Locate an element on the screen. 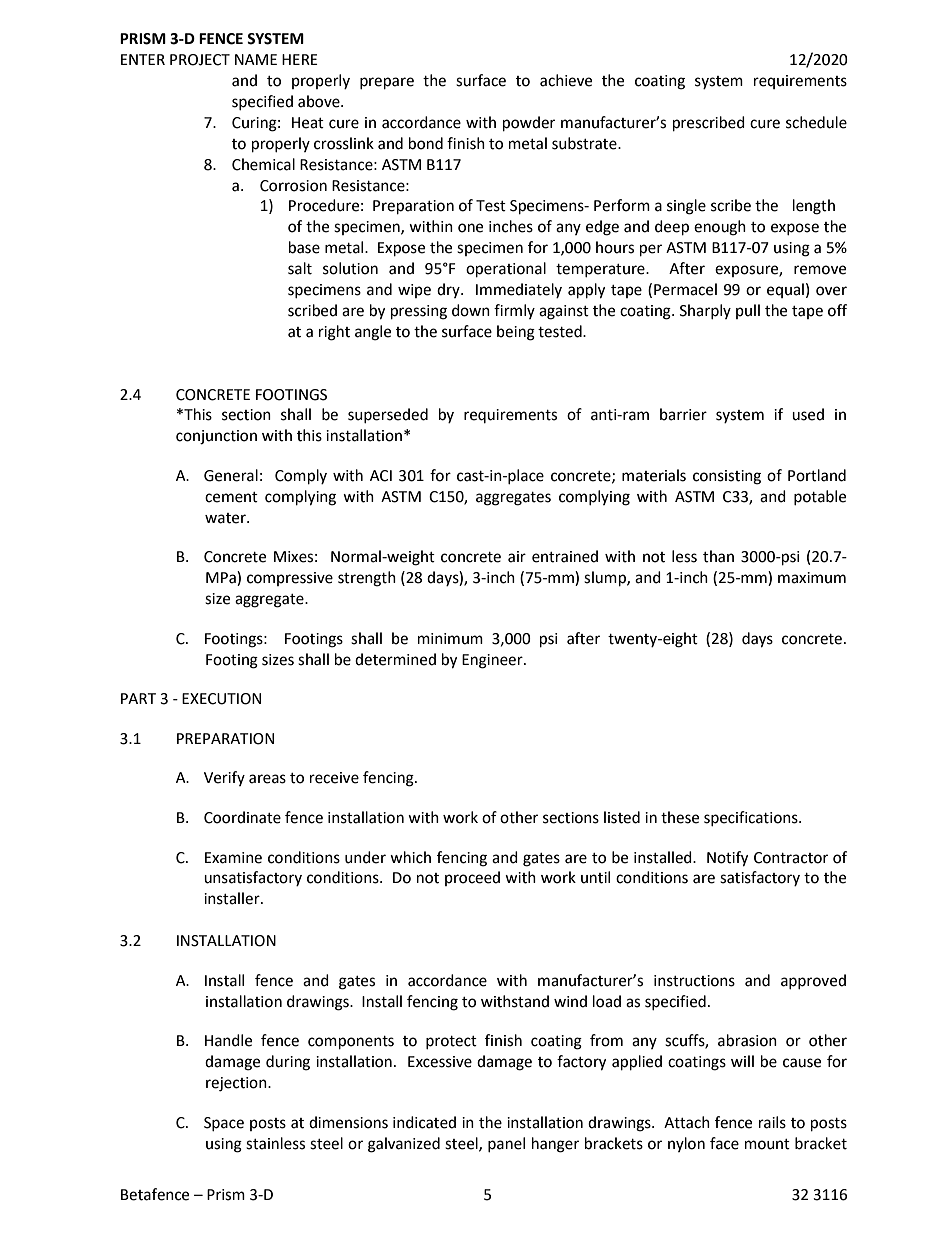 Image resolution: width=952 pixels, height=1233 pixels. minimum is located at coordinates (450, 639).
